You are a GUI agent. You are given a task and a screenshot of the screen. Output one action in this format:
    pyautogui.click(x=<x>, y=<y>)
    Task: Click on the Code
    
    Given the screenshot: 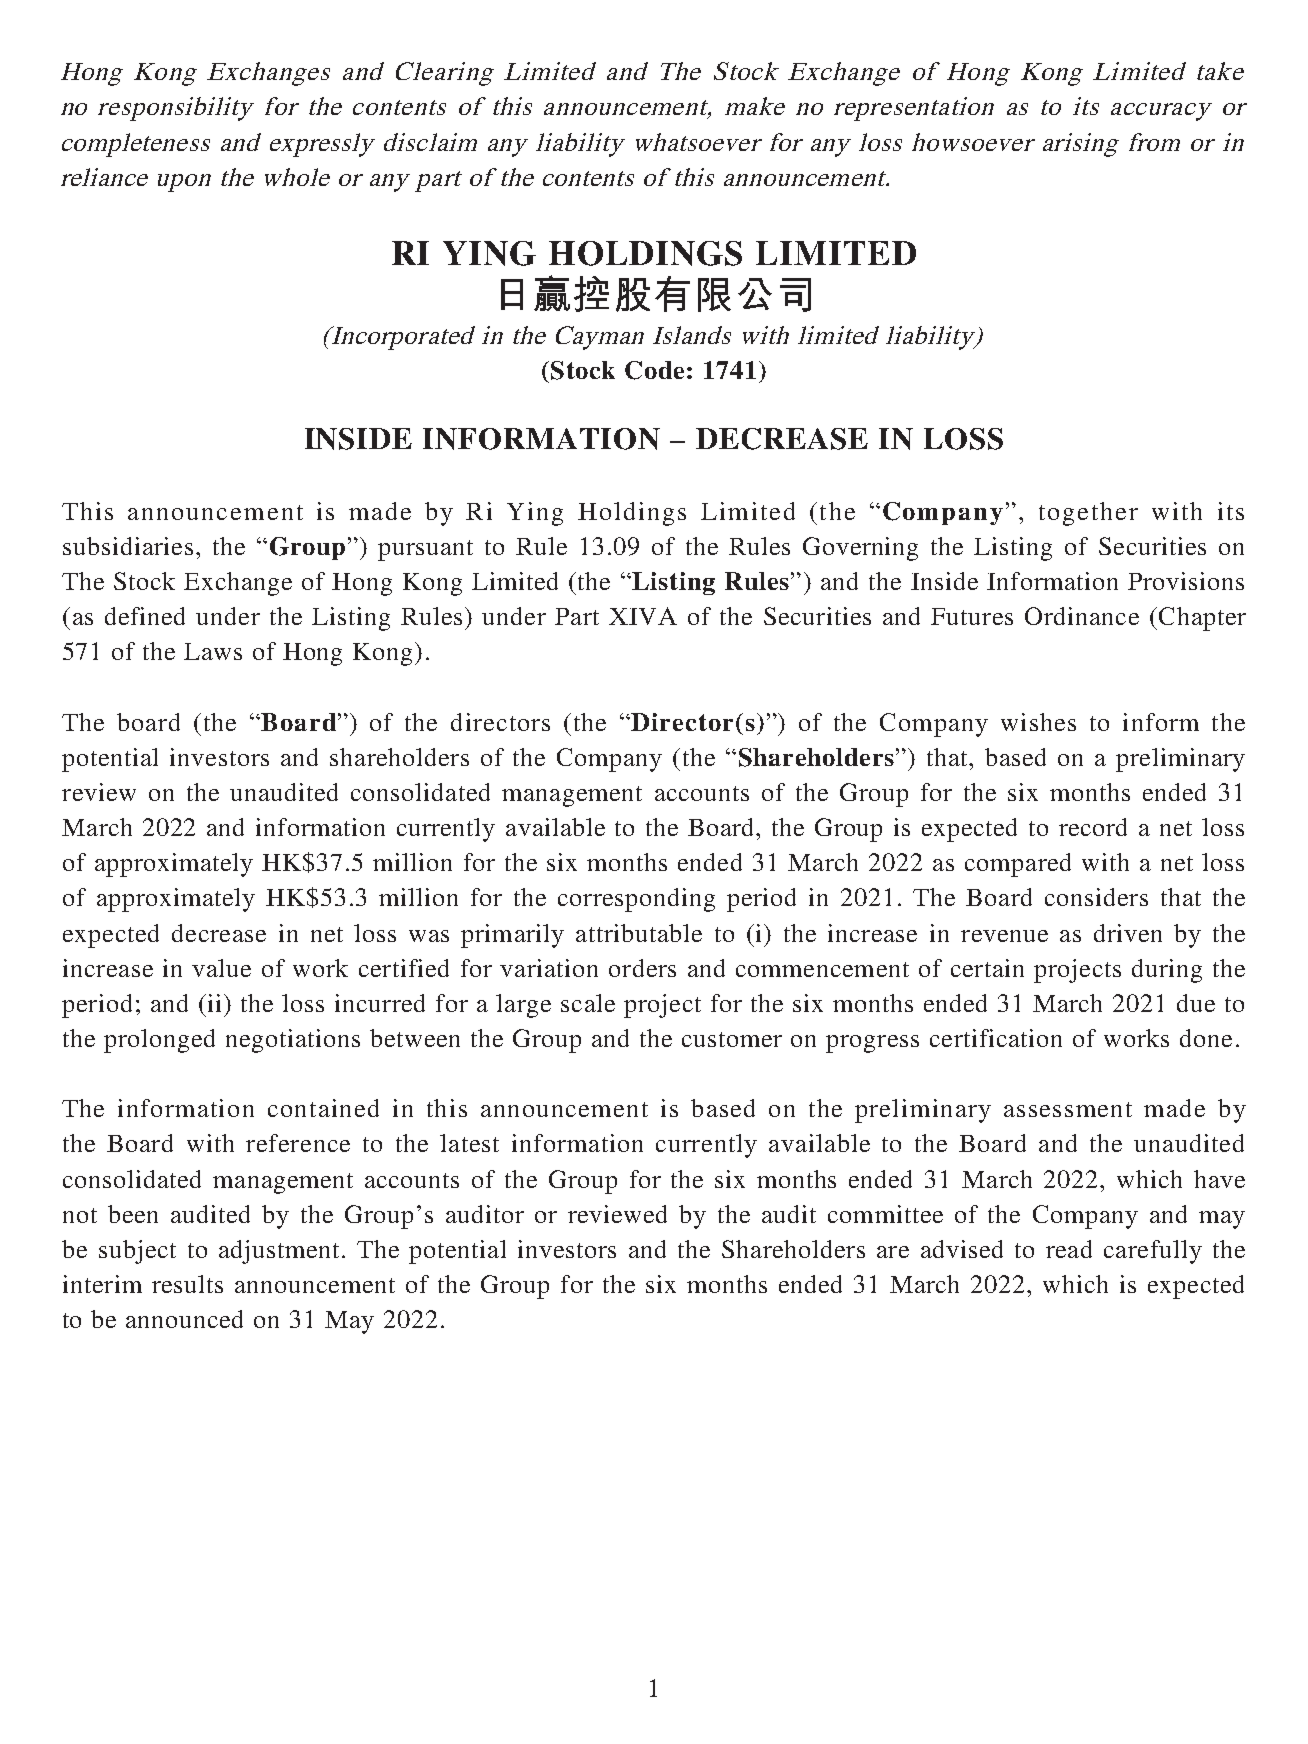 What is the action you would take?
    pyautogui.click(x=654, y=370)
